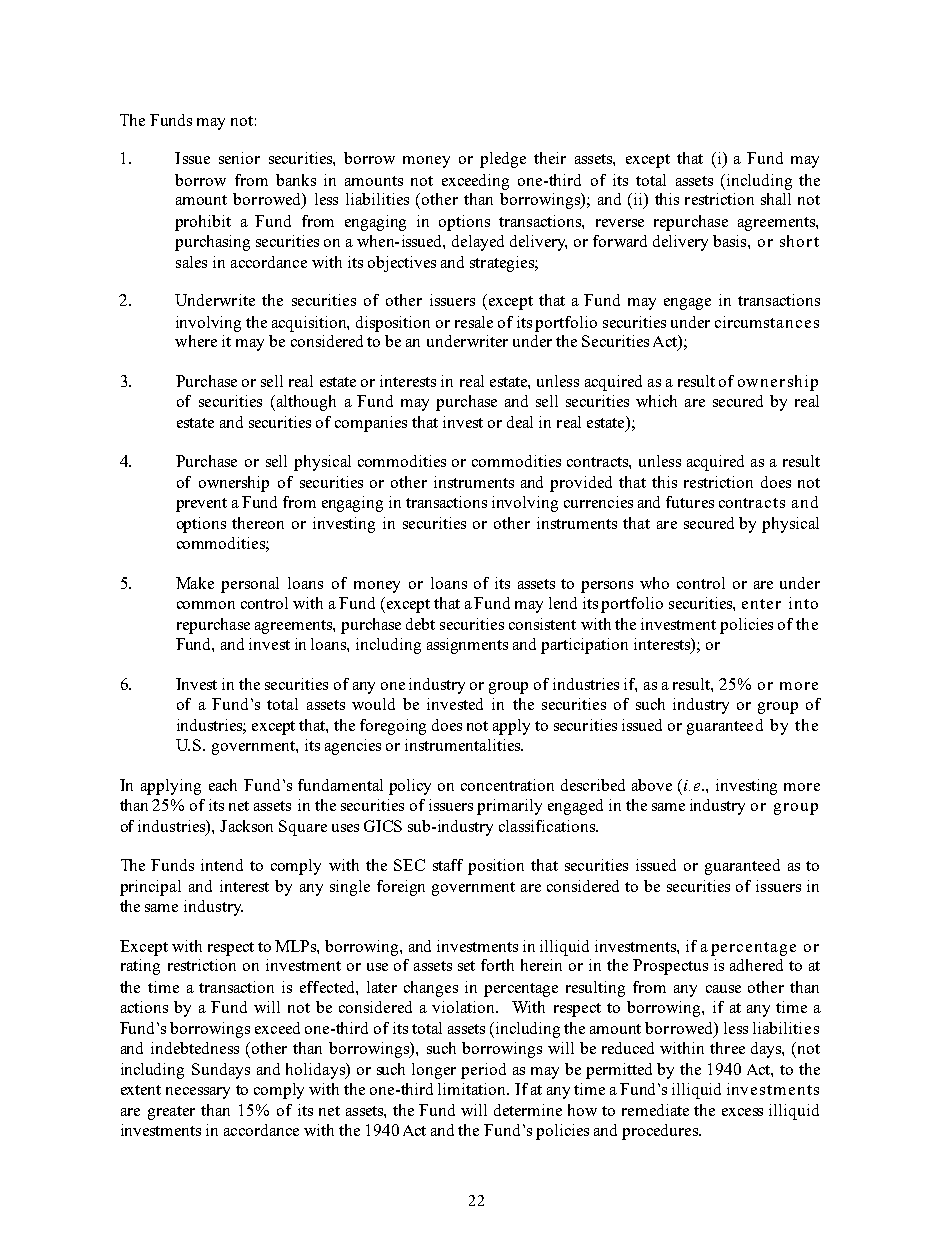 This document has height=1233, width=952. I want to click on necessary, so click(198, 1093).
